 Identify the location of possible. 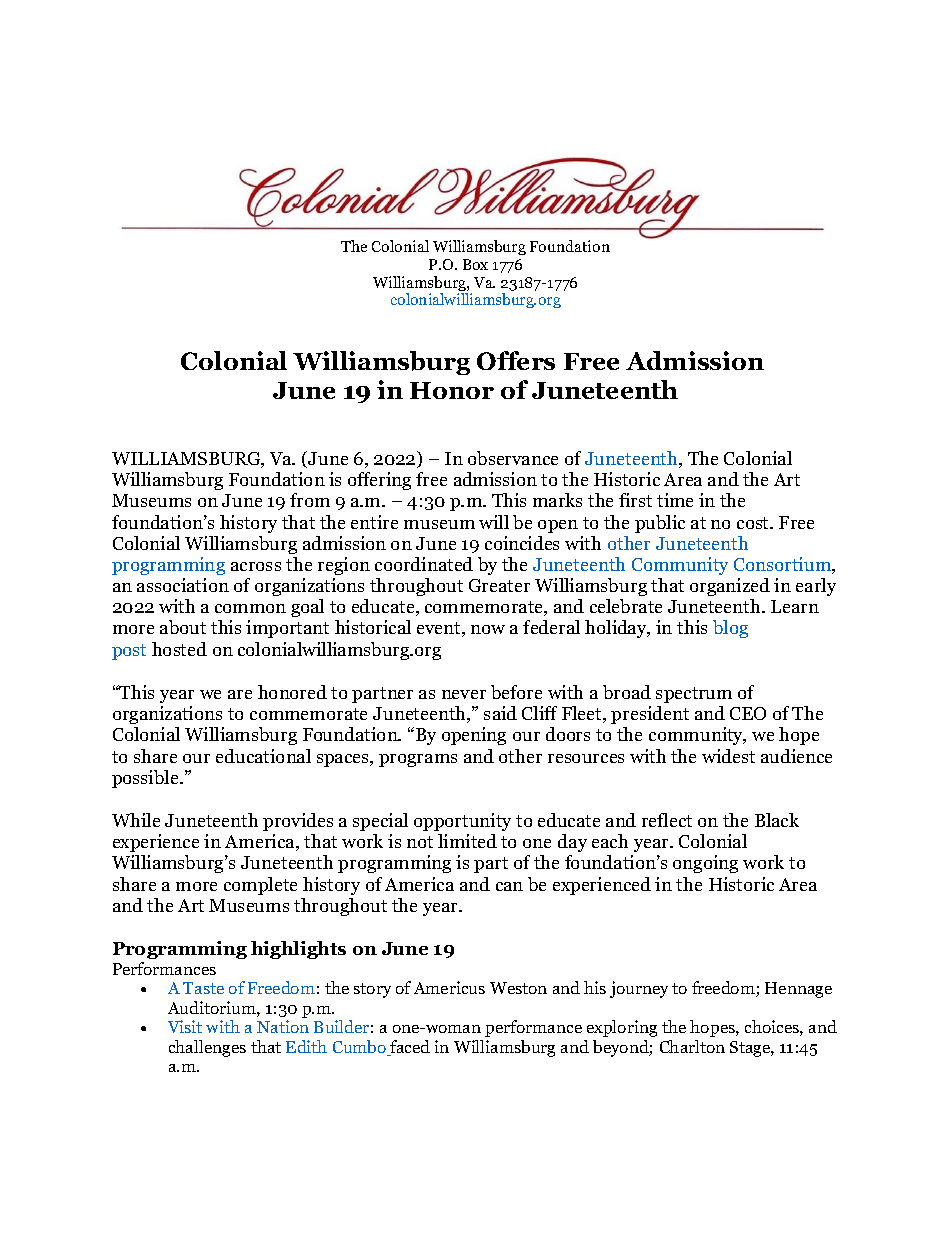
(146, 779).
